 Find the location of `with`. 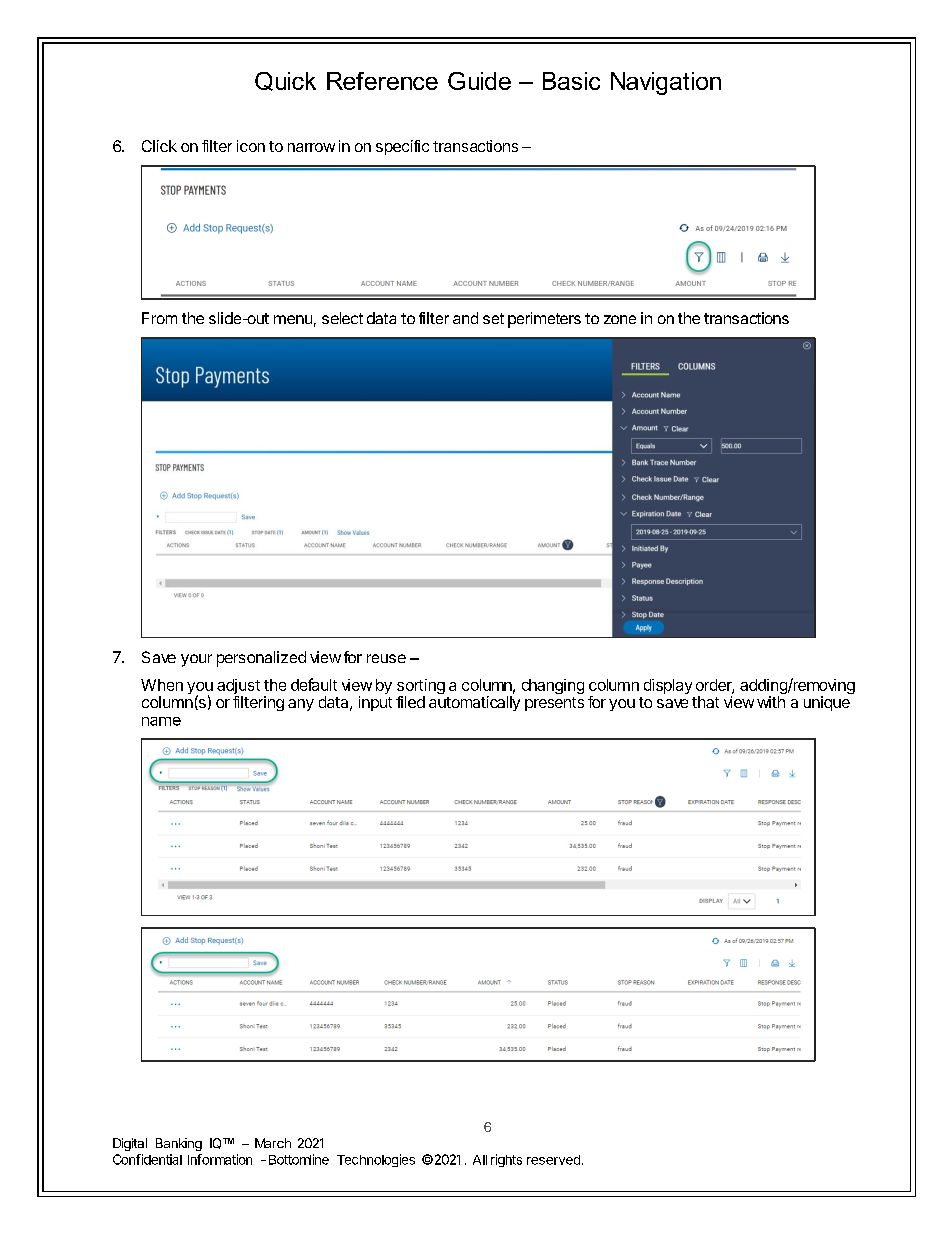

with is located at coordinates (771, 702).
